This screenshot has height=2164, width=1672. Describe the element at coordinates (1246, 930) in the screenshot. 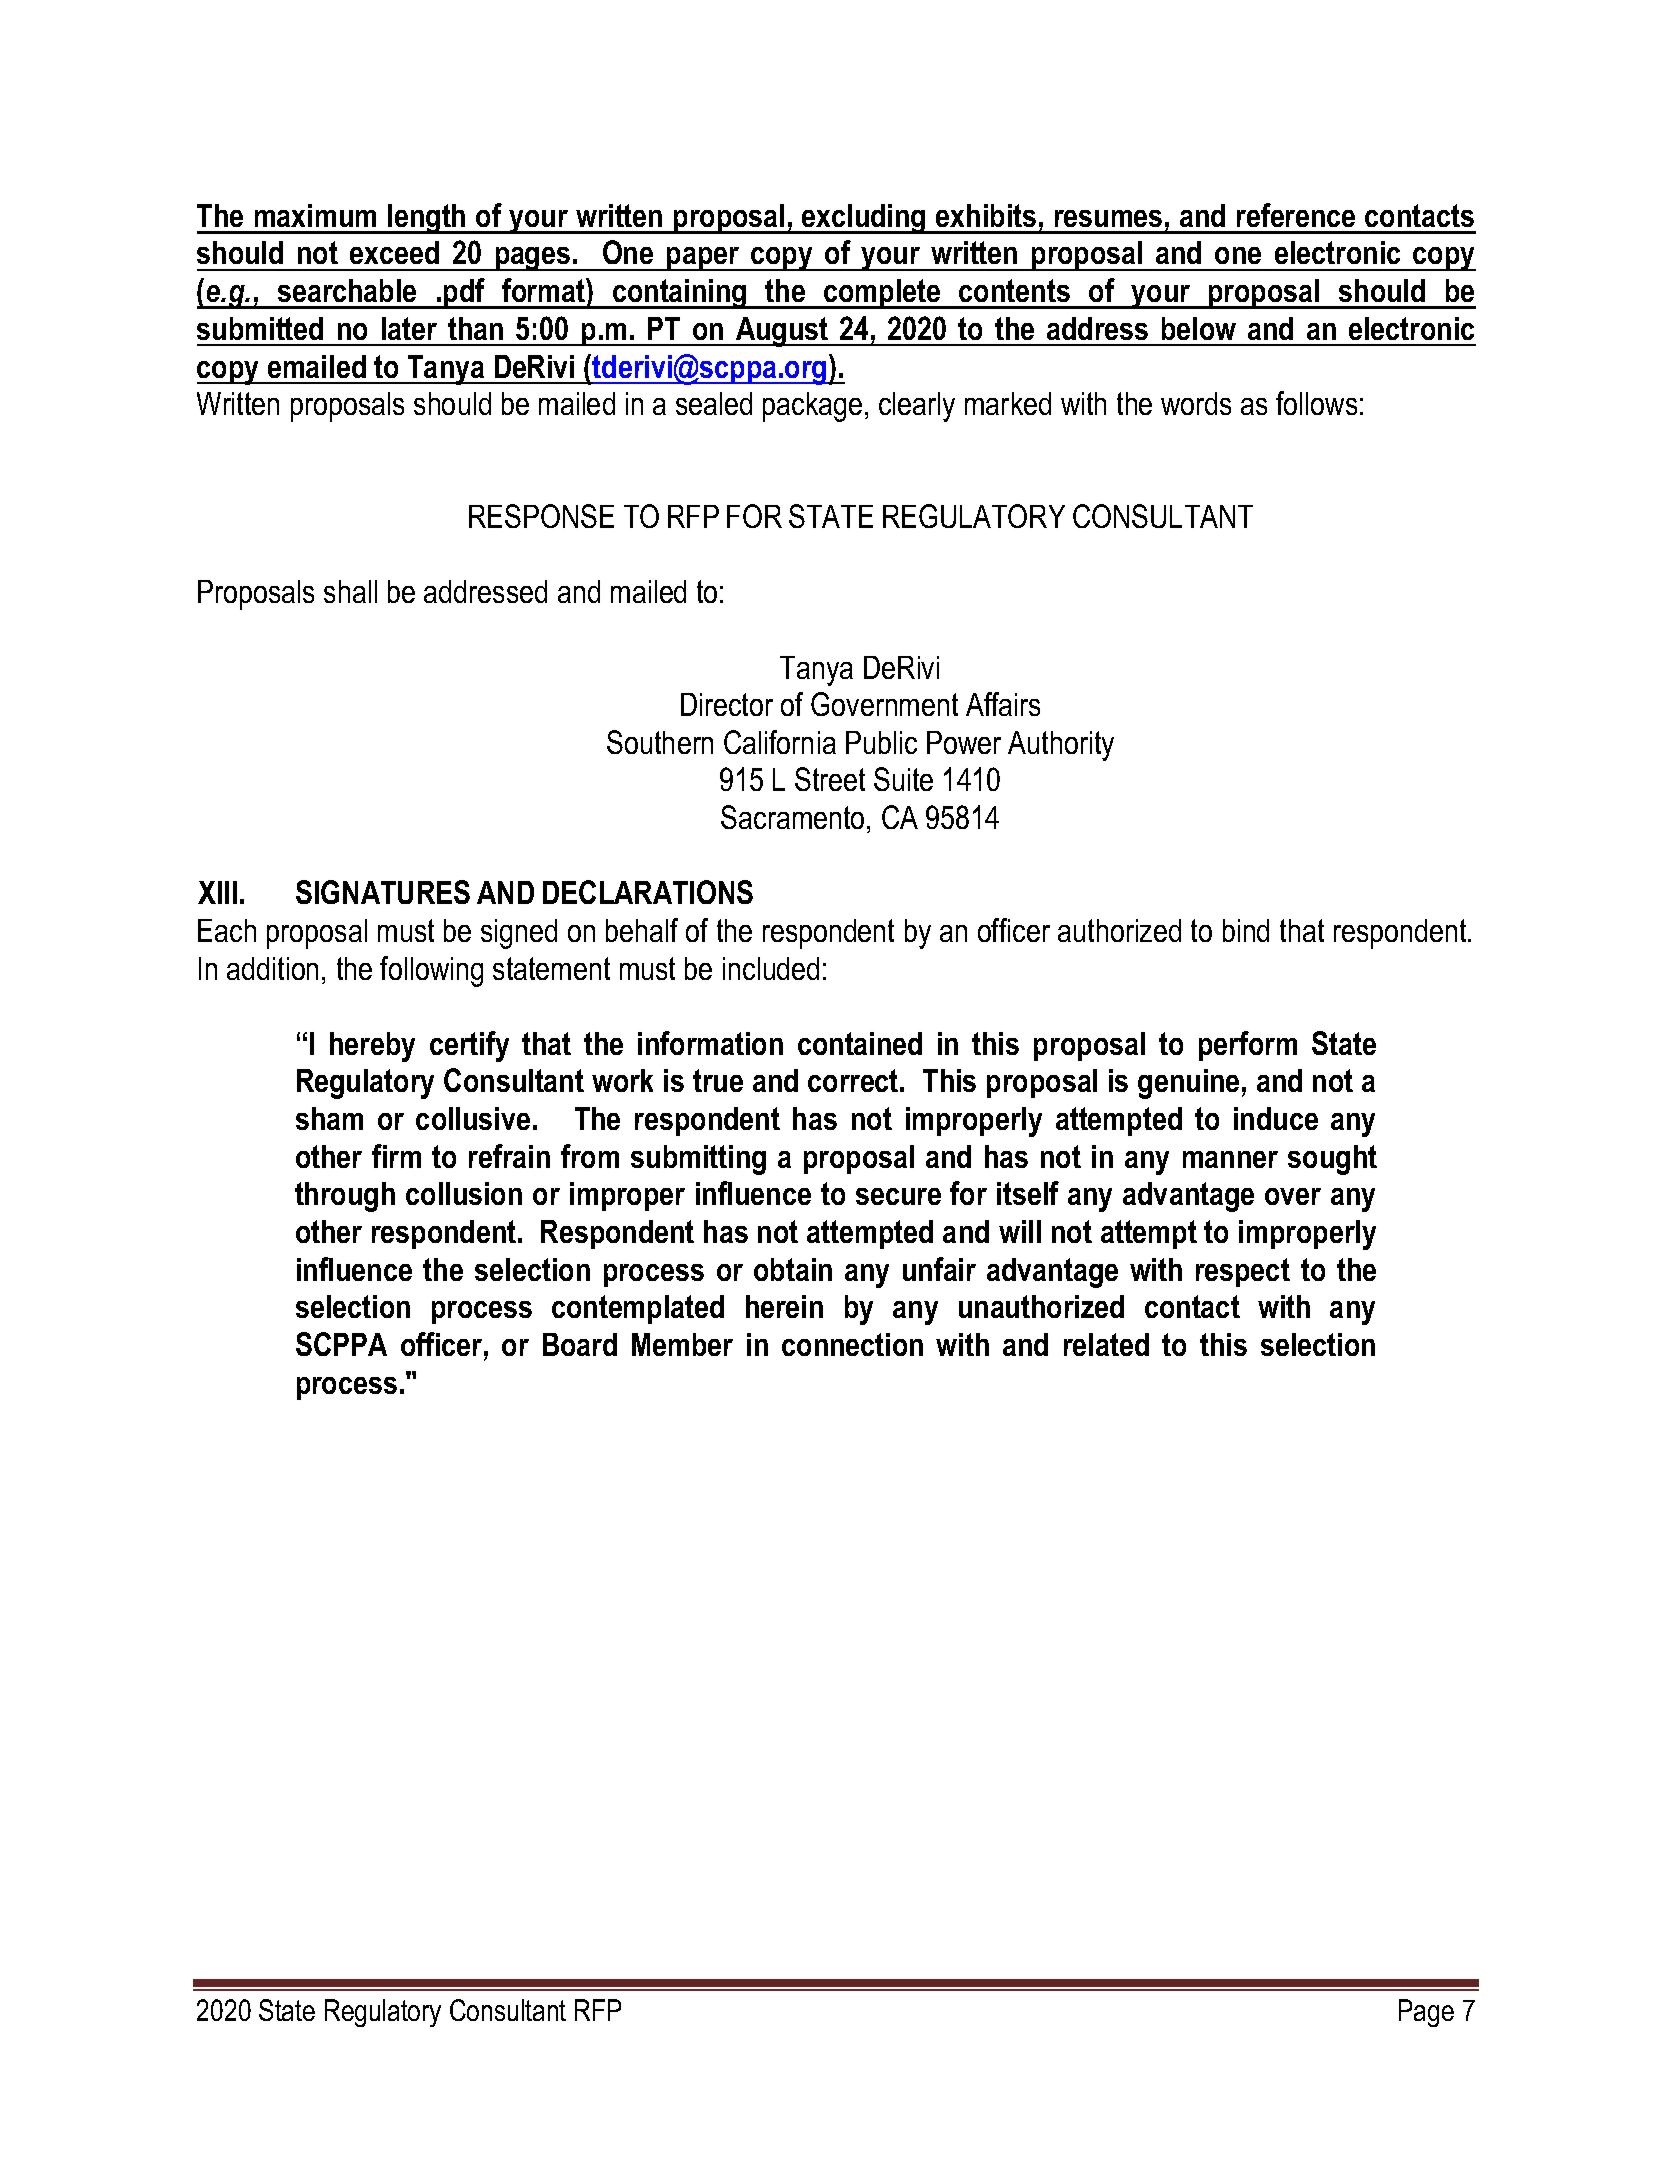

I see `bind` at that location.
